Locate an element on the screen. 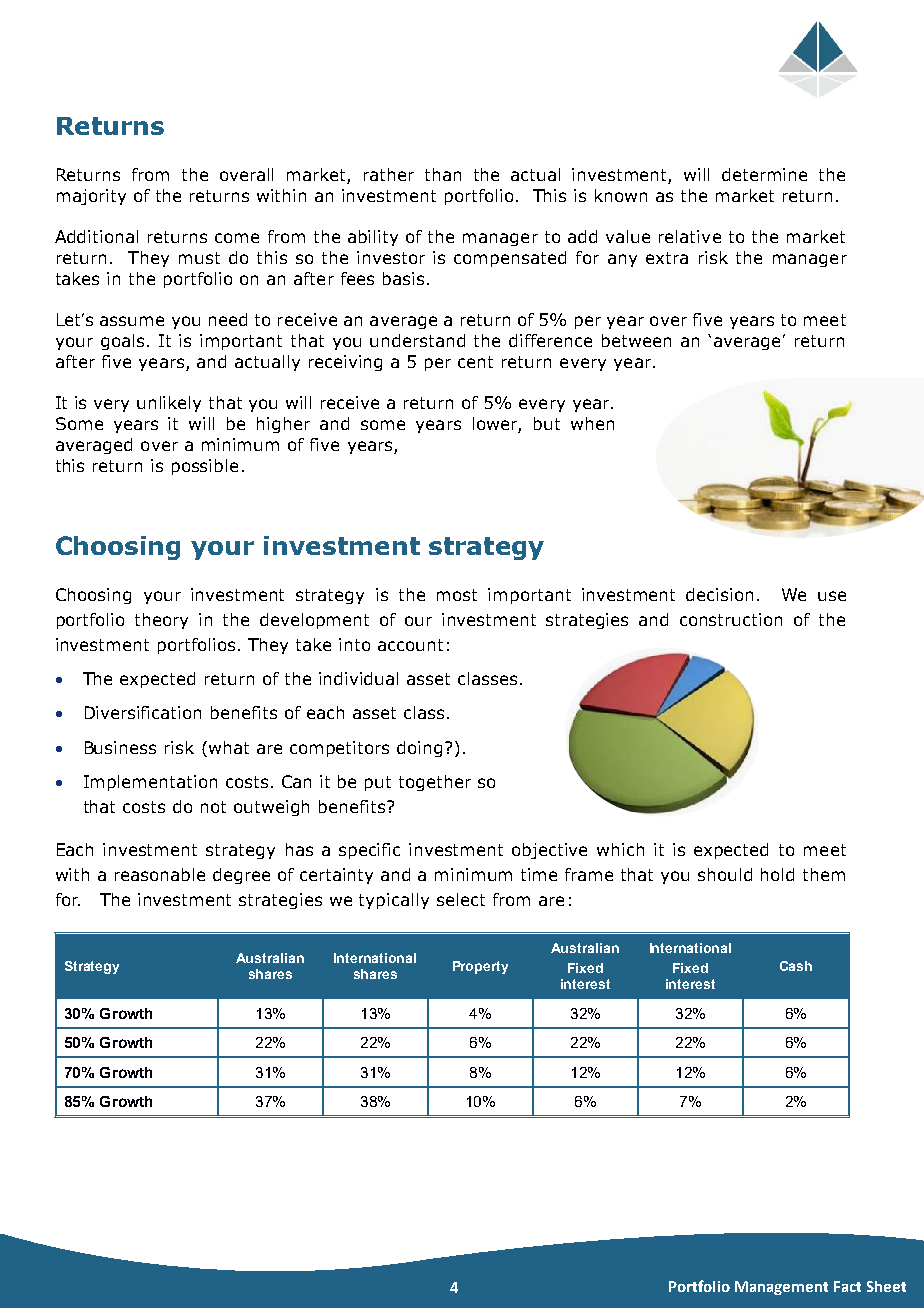 This screenshot has width=924, height=1308. theory is located at coordinates (161, 621).
